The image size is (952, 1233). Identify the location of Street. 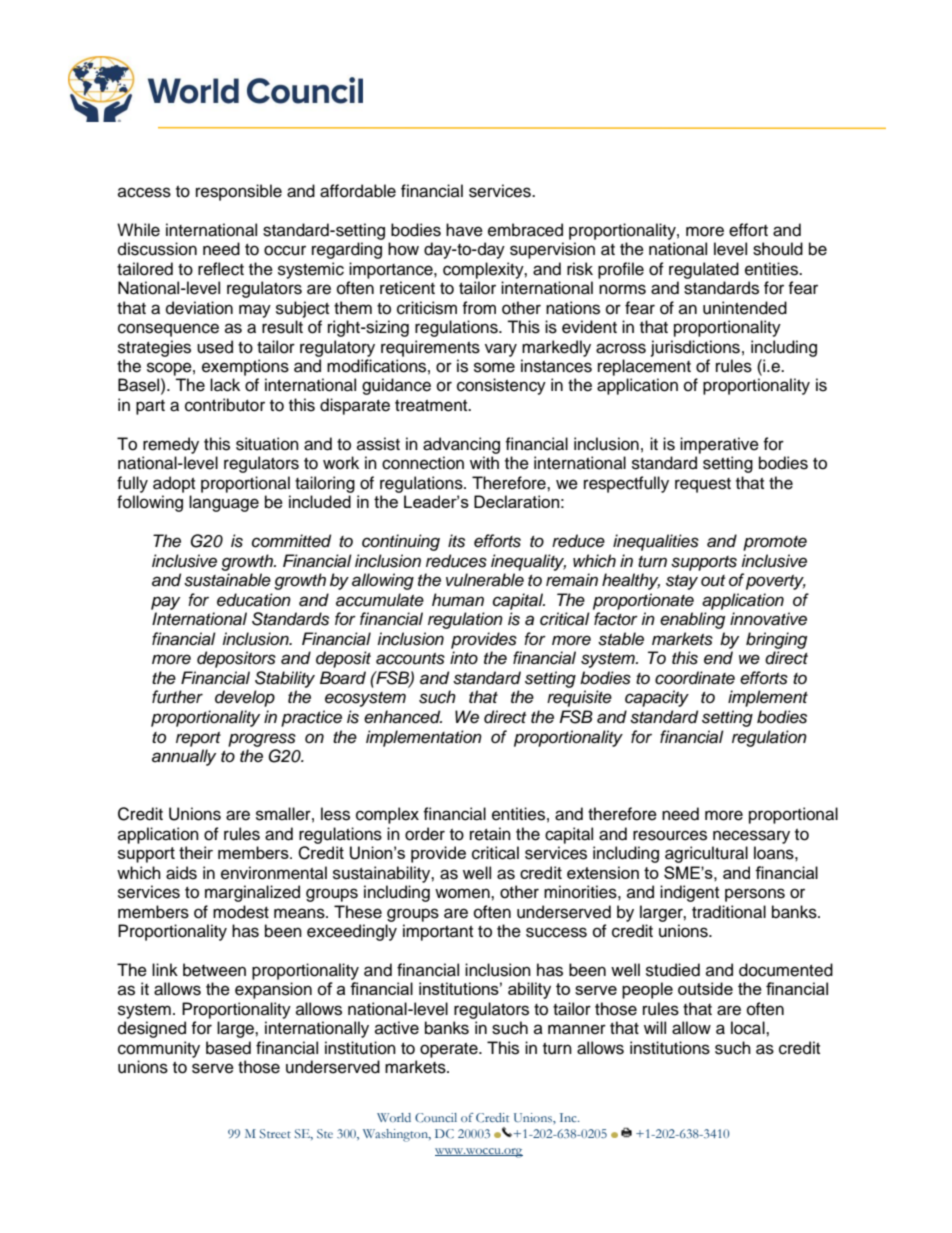
(275, 1133).
